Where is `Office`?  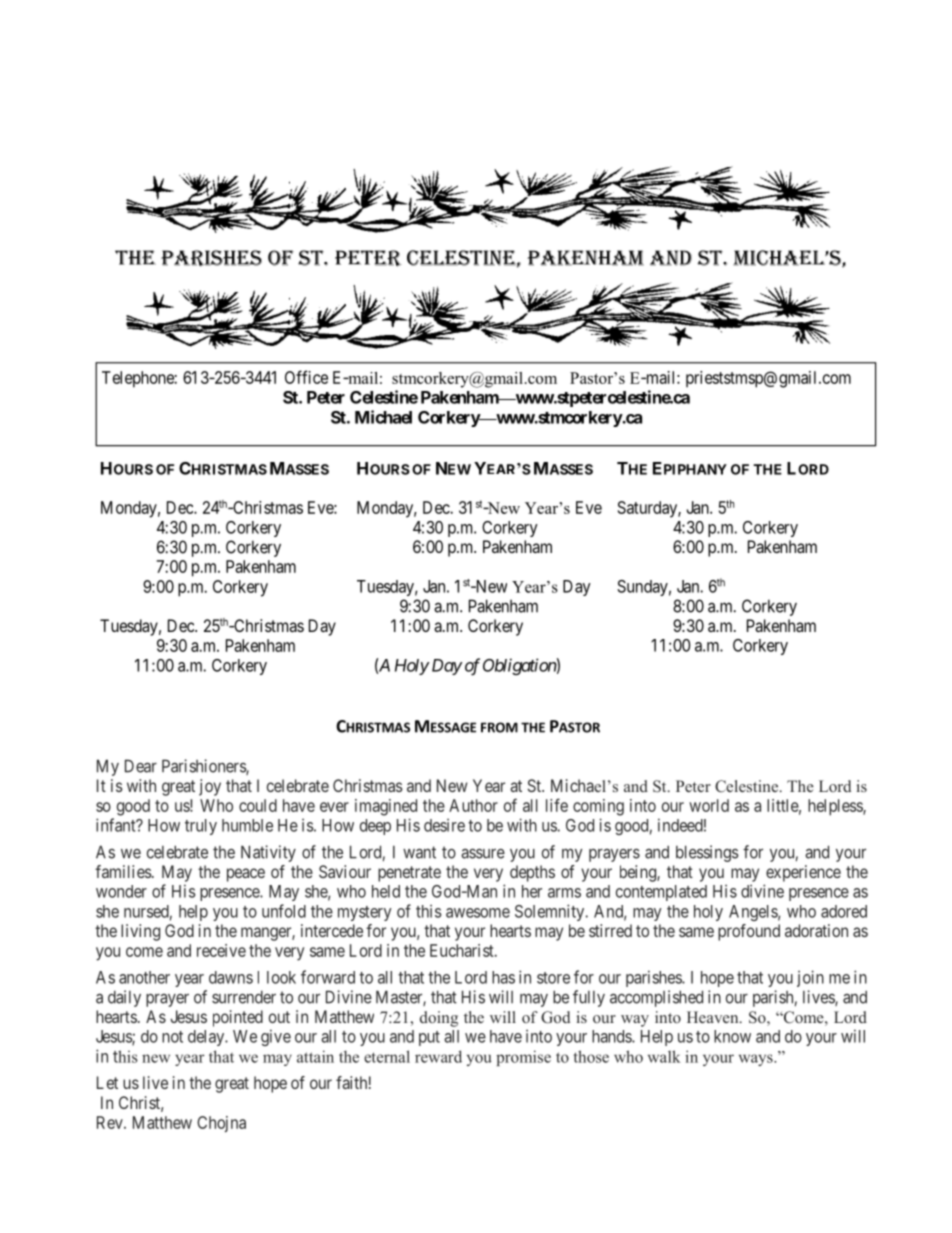 Office is located at coordinates (306, 377).
